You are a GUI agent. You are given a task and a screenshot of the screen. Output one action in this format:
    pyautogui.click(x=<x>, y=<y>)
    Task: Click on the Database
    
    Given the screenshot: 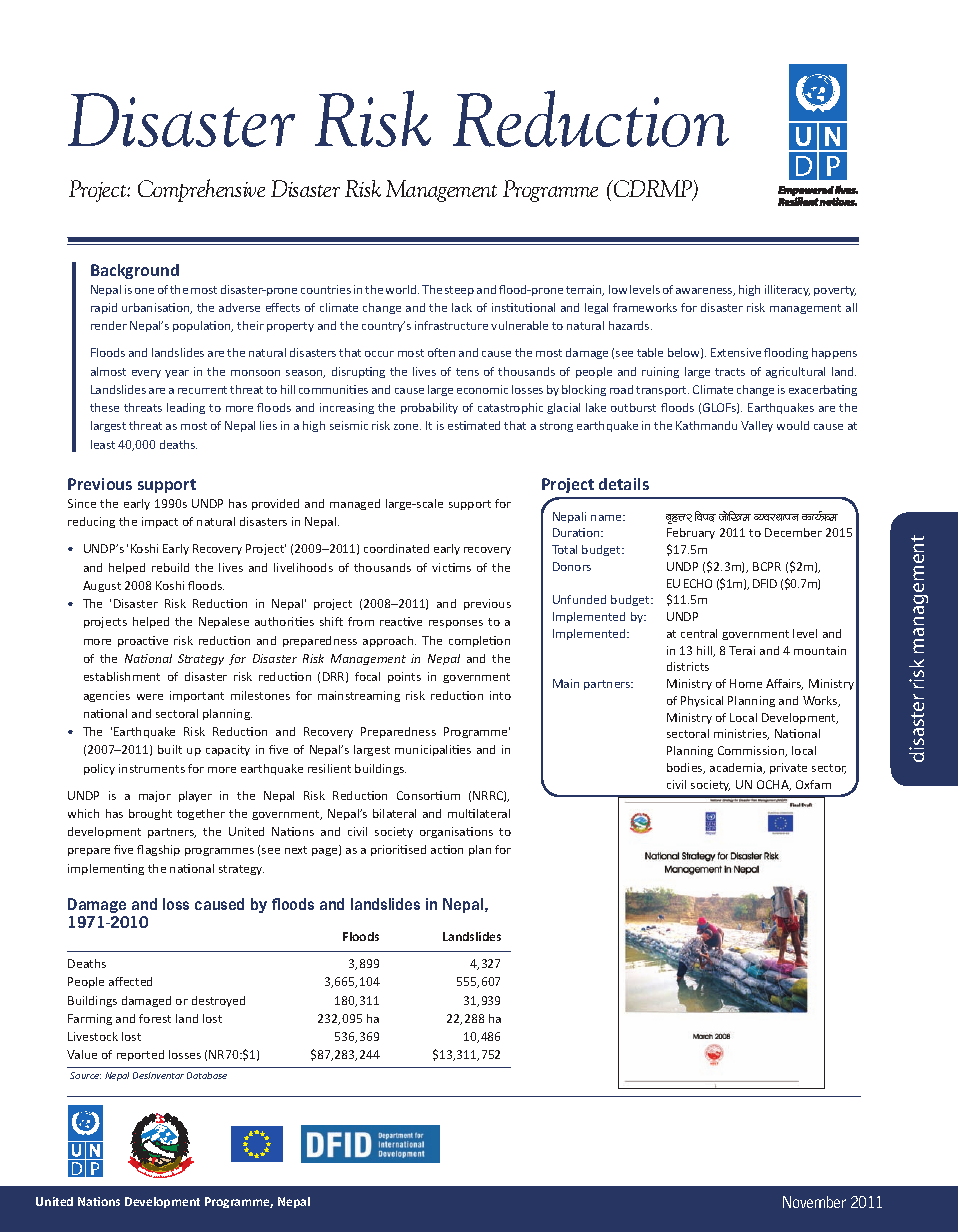 What is the action you would take?
    pyautogui.click(x=207, y=1075)
